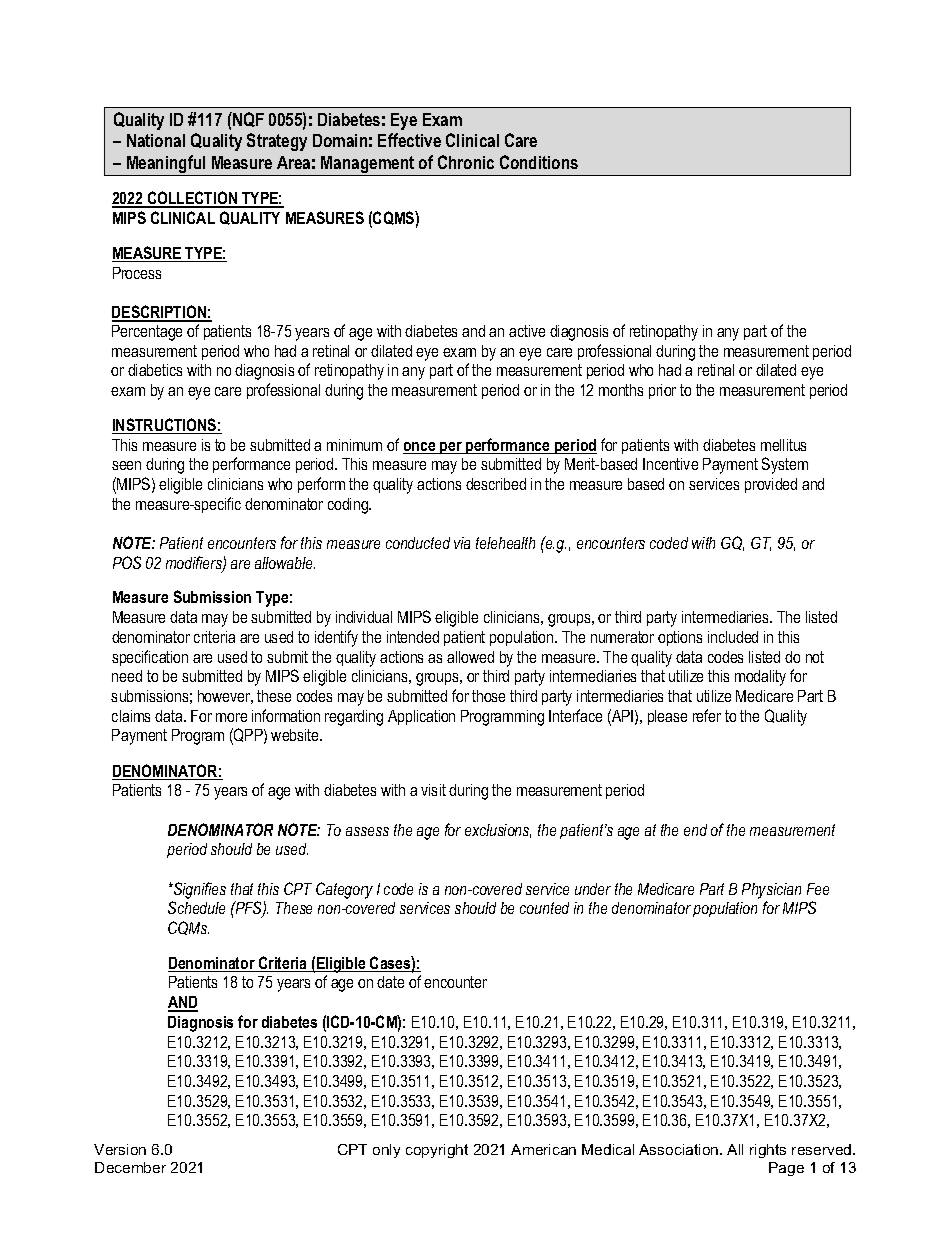 The image size is (952, 1233). What do you see at coordinates (130, 1167) in the screenshot?
I see `December` at bounding box center [130, 1167].
